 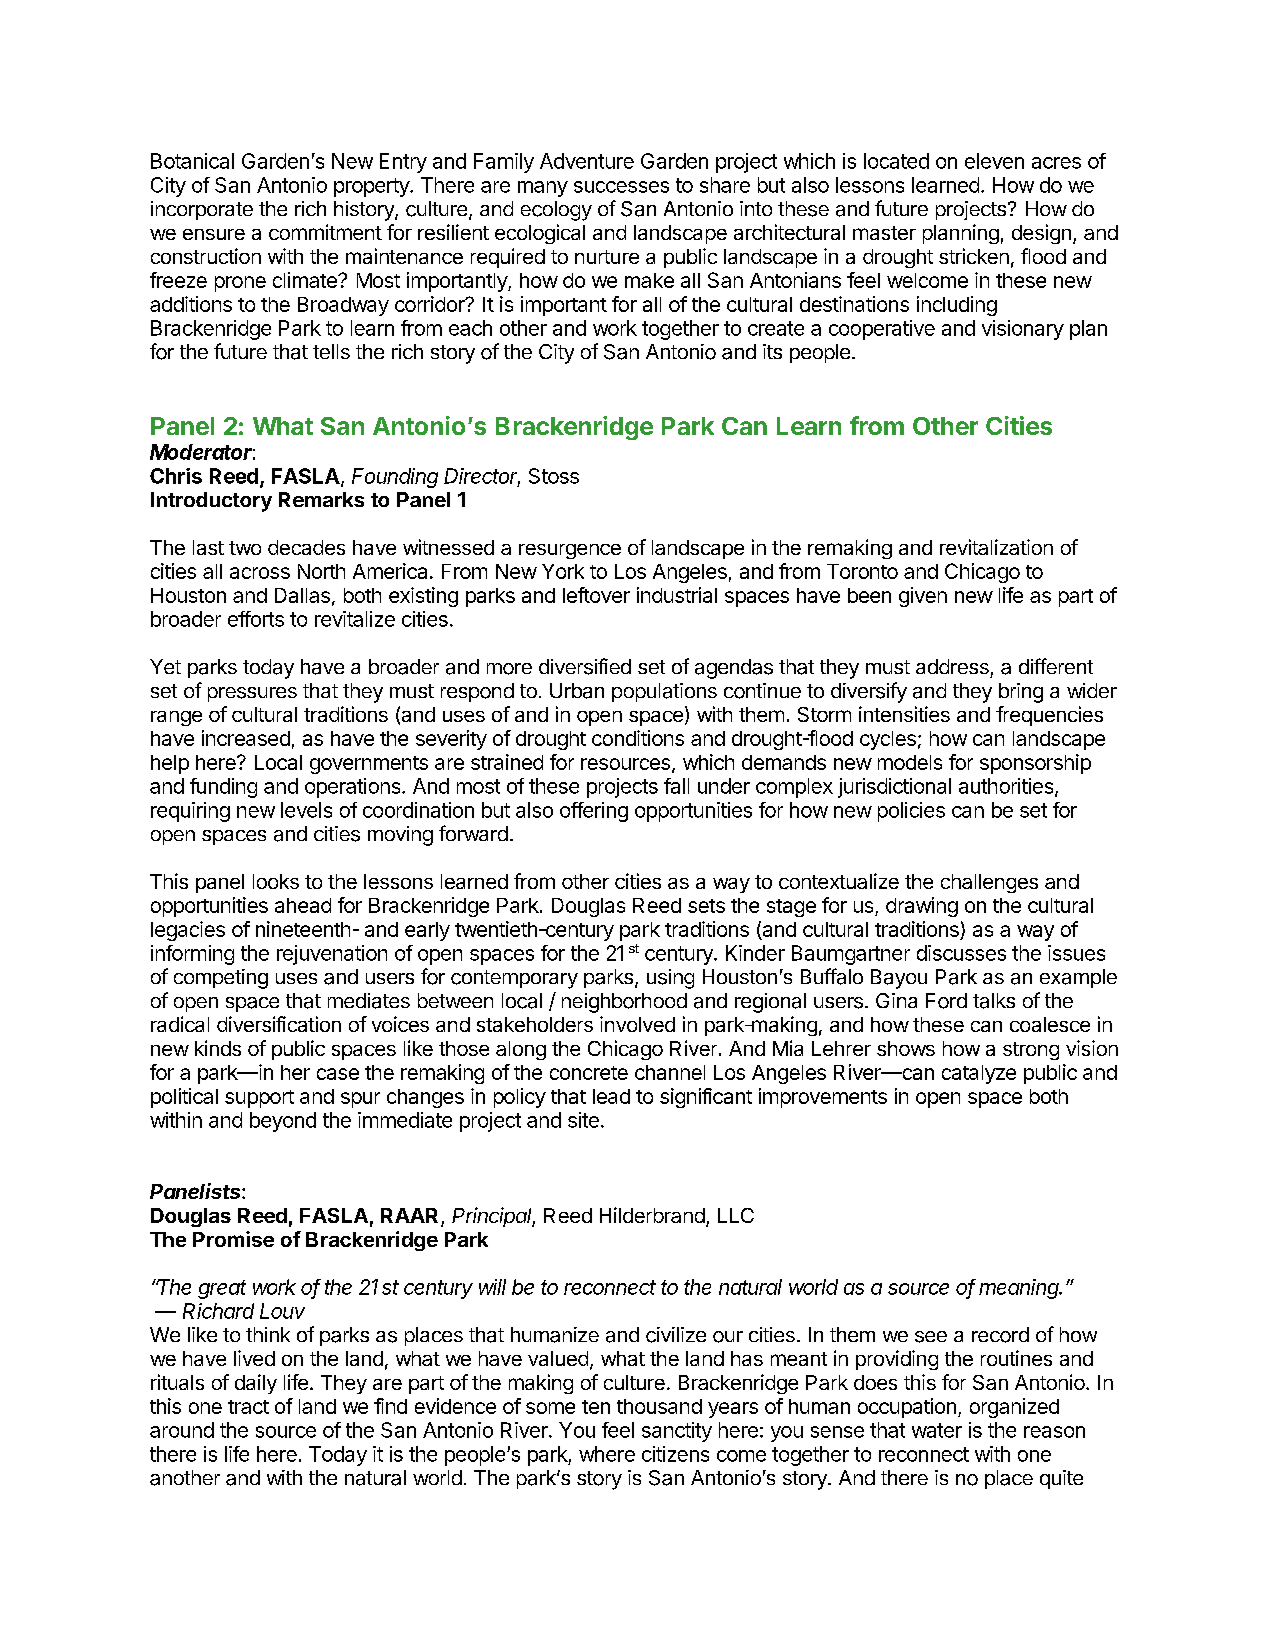 I want to click on commitment, so click(x=325, y=232).
